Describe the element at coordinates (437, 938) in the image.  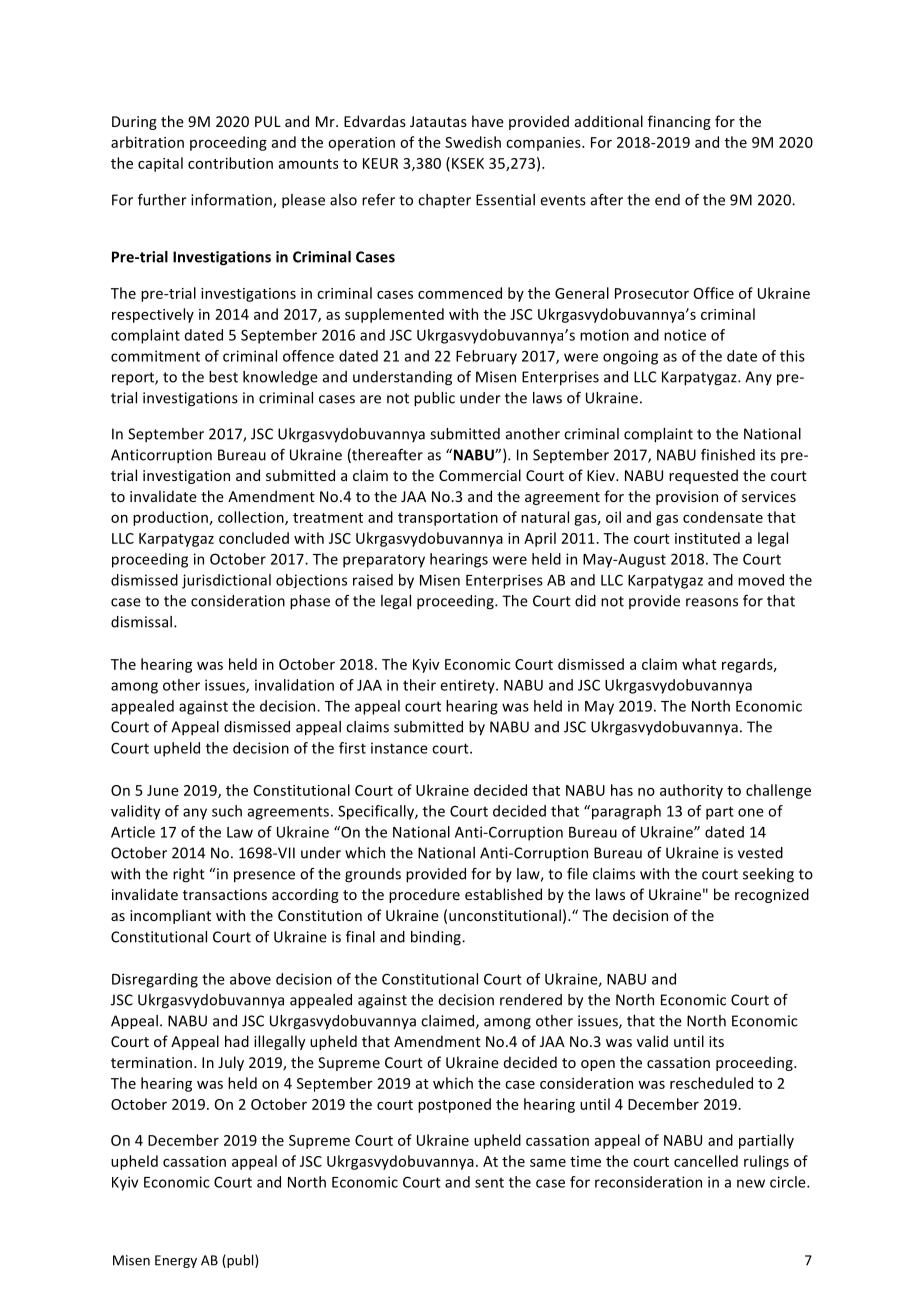
I see `binding` at that location.
